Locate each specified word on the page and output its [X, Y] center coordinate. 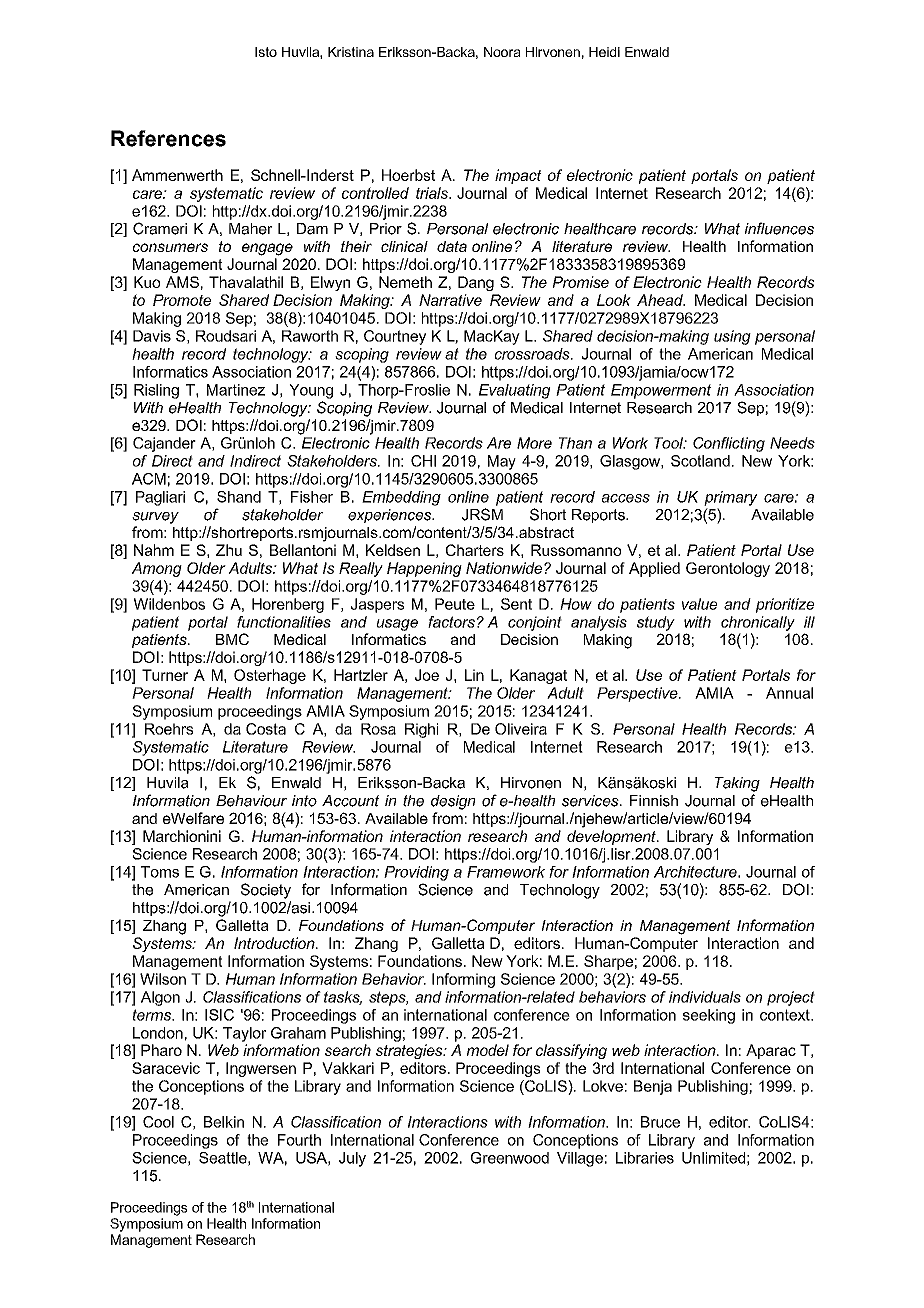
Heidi [604, 52]
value [699, 604]
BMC [232, 639]
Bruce [660, 1122]
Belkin [224, 1122]
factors [451, 622]
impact [518, 176]
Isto [266, 52]
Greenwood [510, 1158]
